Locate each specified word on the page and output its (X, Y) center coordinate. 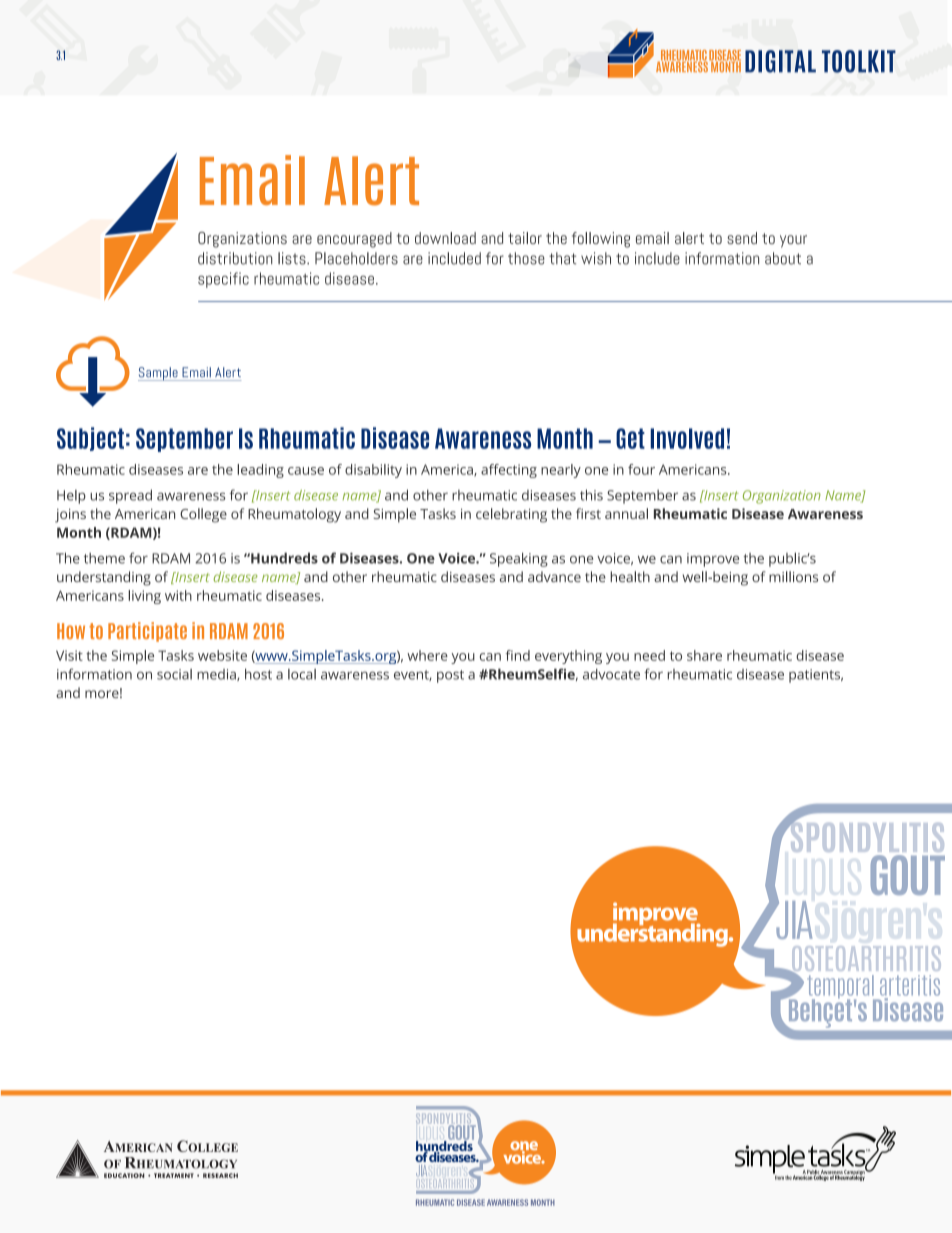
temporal (841, 988)
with (178, 595)
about (783, 258)
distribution (235, 258)
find (518, 655)
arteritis (910, 985)
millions (793, 576)
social (174, 674)
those (526, 258)
